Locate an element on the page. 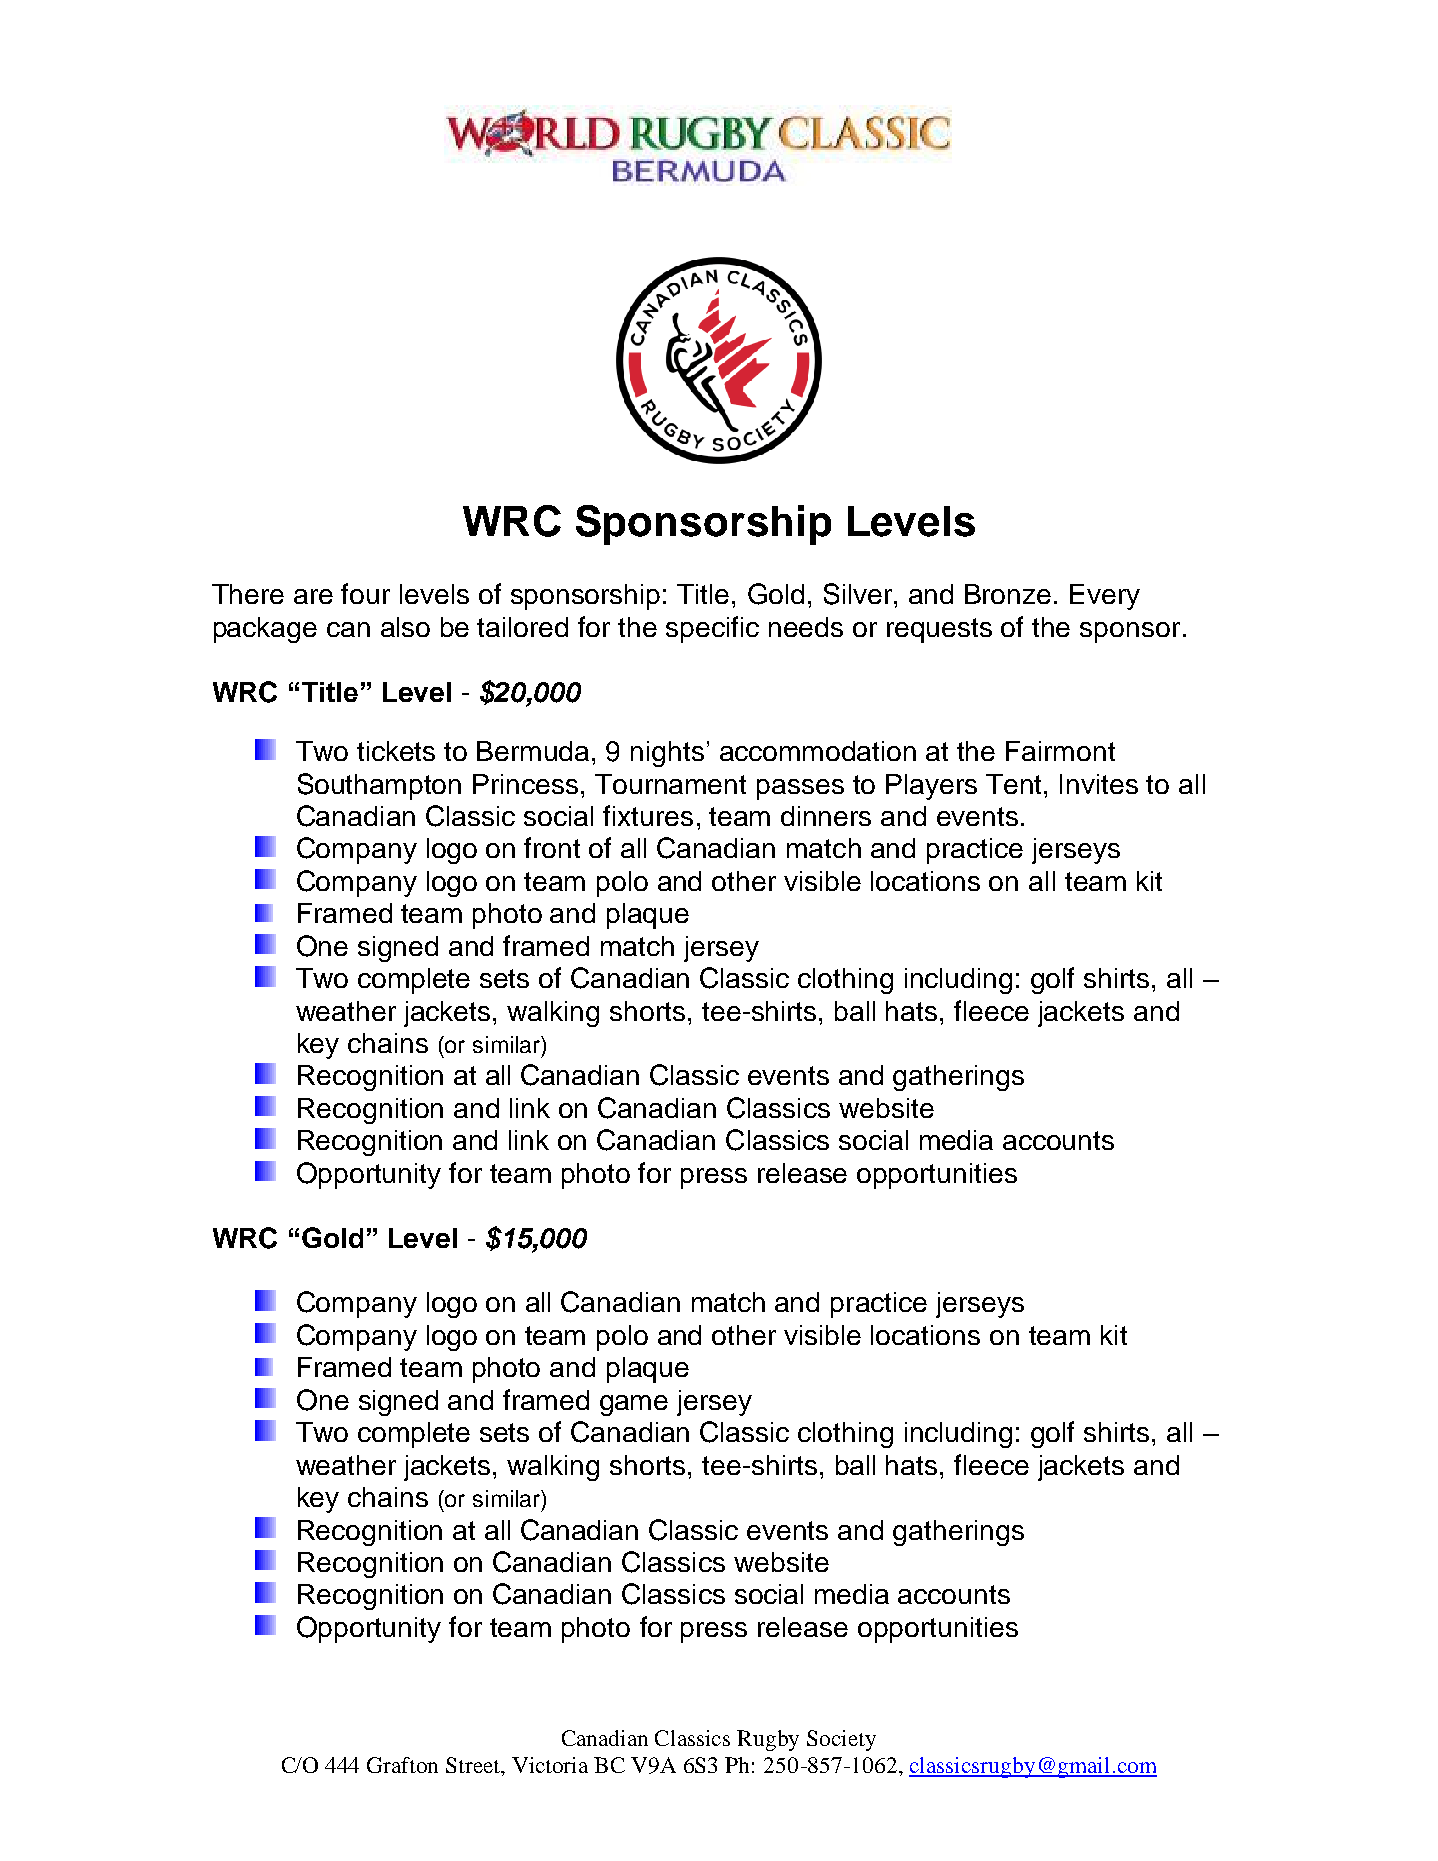 Image resolution: width=1438 pixels, height=1861 pixels. front is located at coordinates (552, 847).
